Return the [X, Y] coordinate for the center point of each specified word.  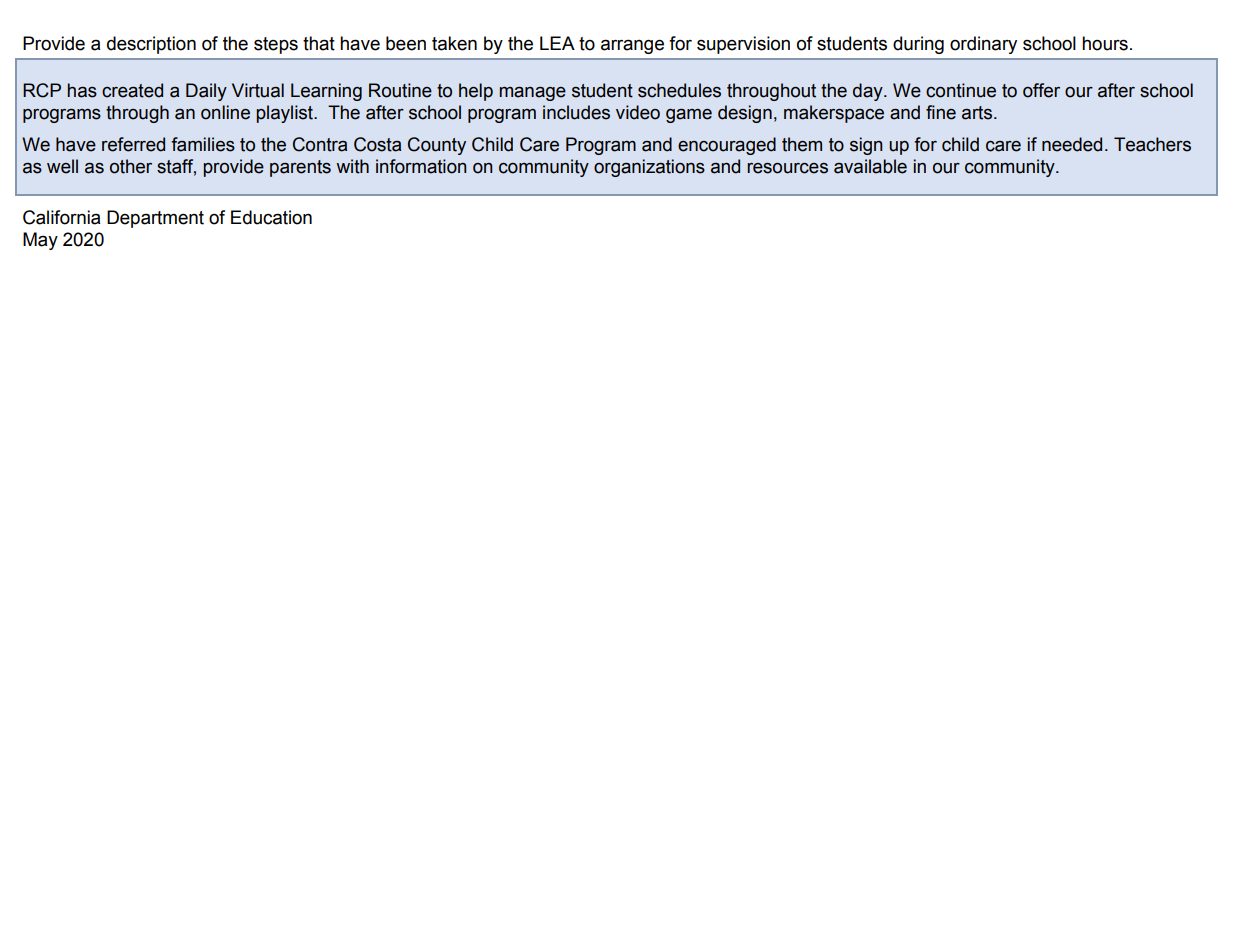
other [131, 166]
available [870, 166]
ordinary [983, 45]
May [40, 241]
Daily [206, 92]
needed [1072, 144]
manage [532, 94]
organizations [649, 168]
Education [271, 217]
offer [1041, 90]
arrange [632, 46]
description [151, 45]
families [203, 144]
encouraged [727, 146]
